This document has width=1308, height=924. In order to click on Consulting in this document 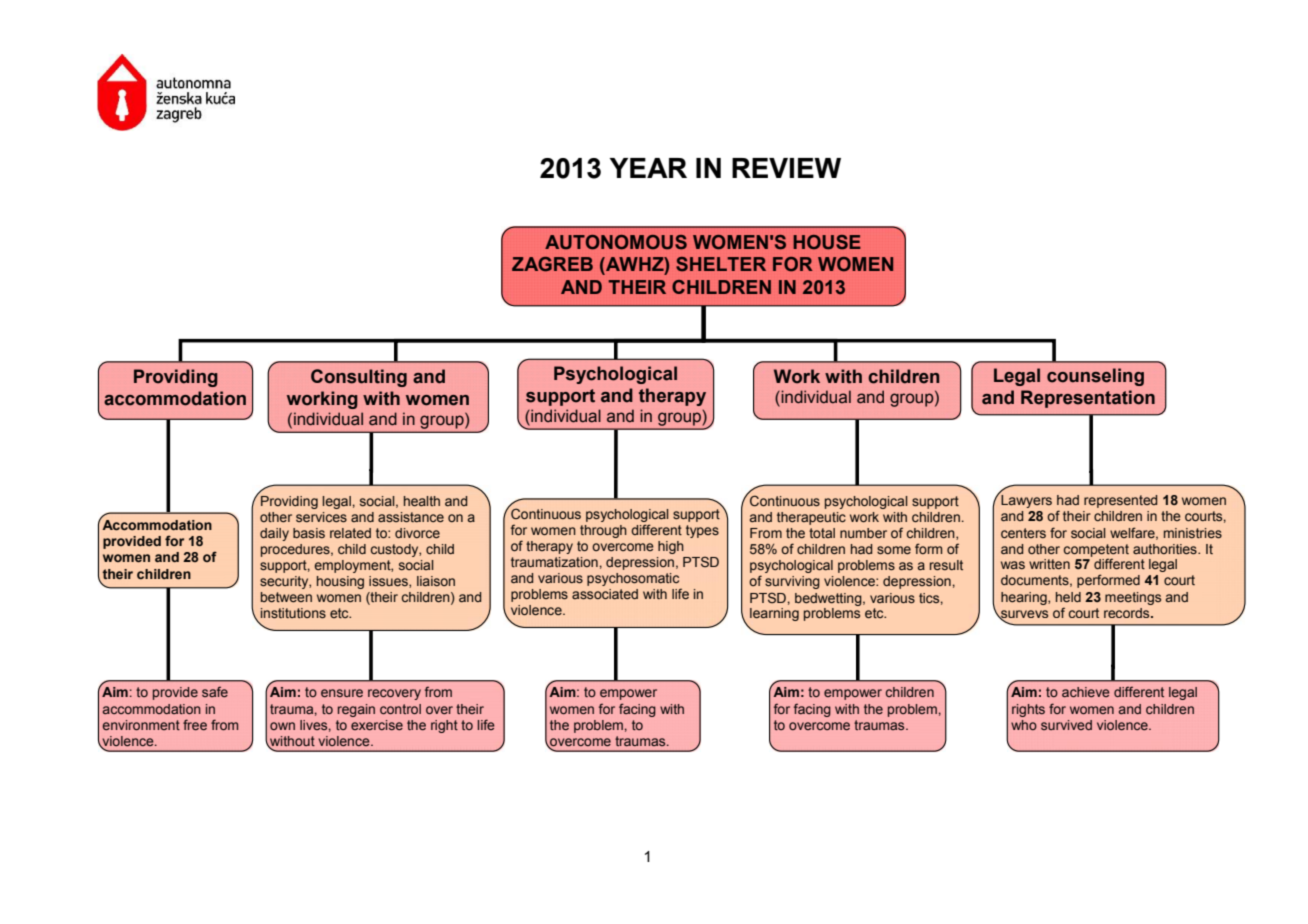, I will do `click(359, 378)`.
